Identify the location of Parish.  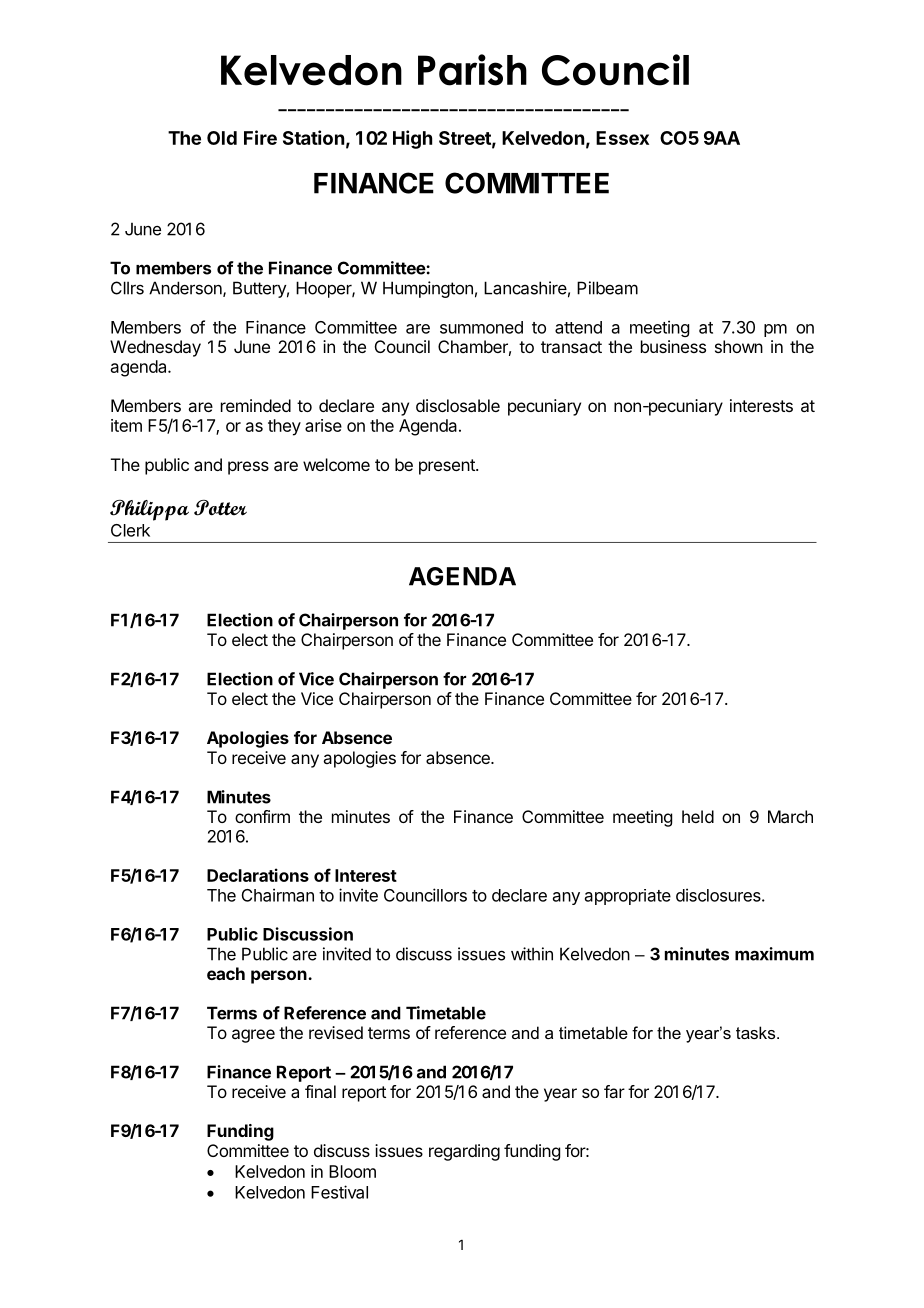
(472, 70).
